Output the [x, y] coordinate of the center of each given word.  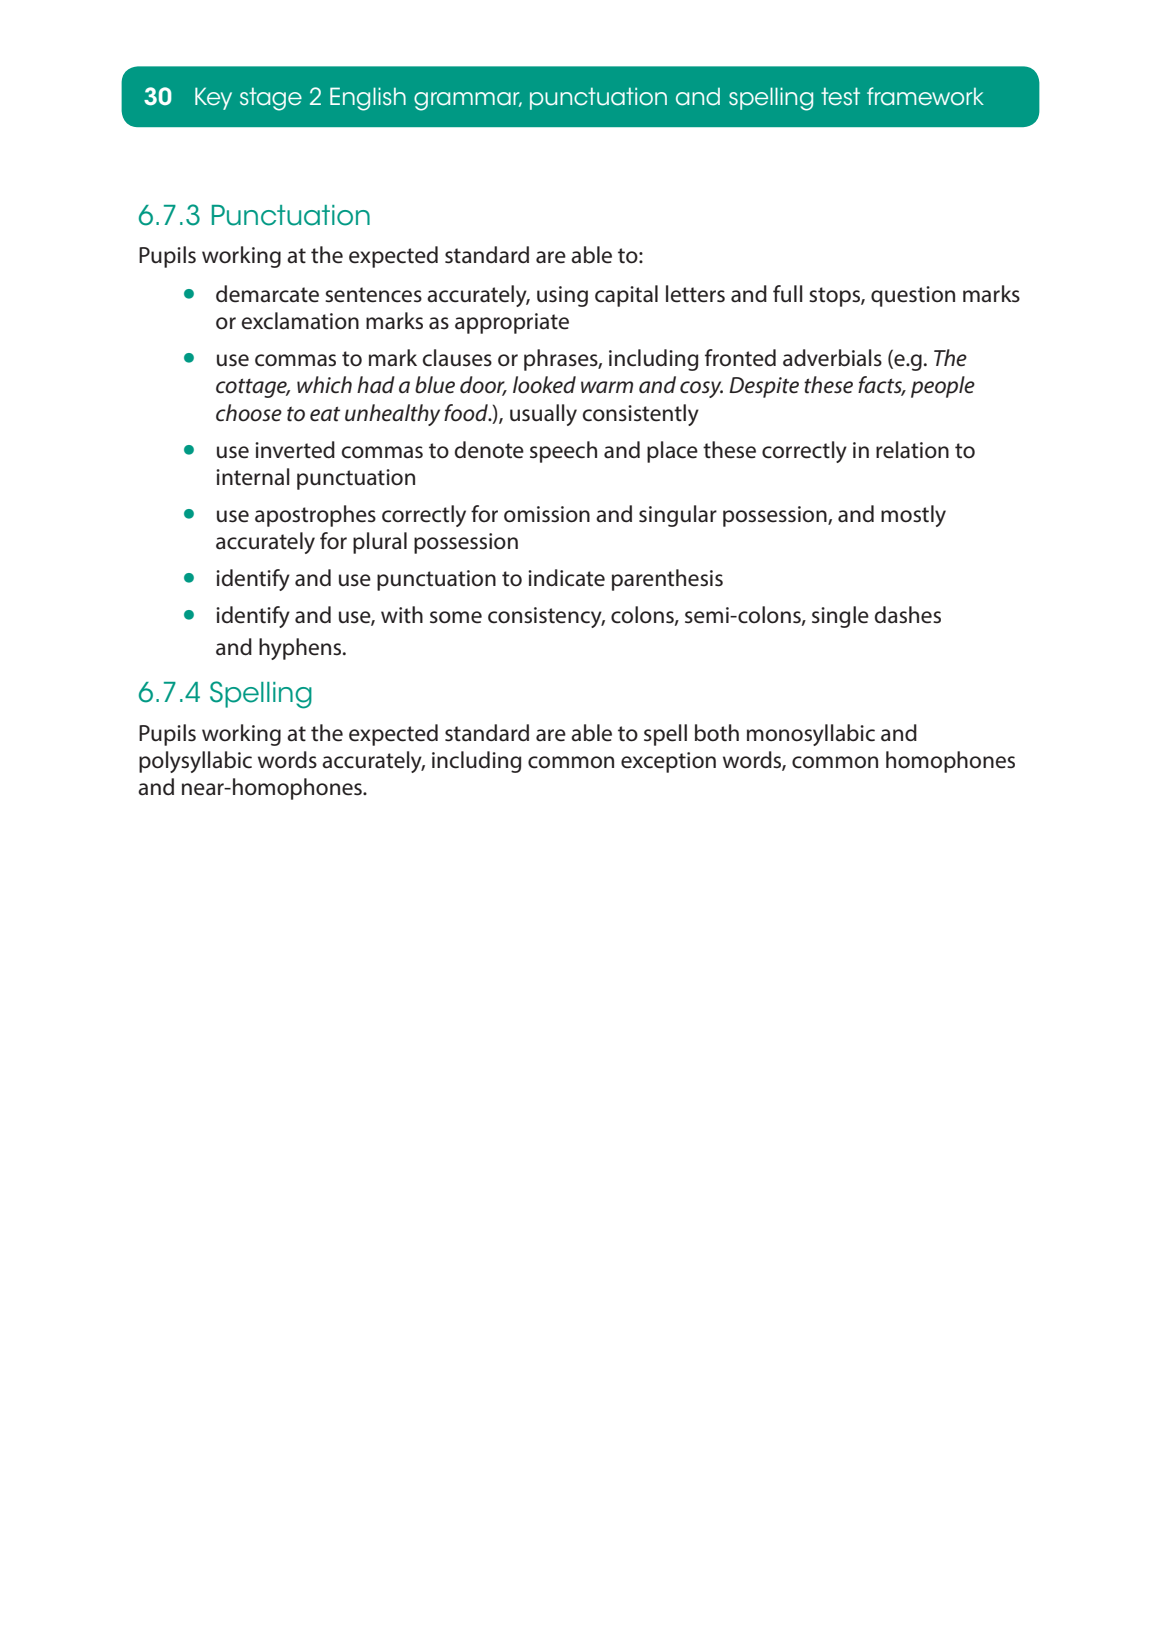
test [840, 96]
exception [668, 762]
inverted [295, 450]
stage [271, 99]
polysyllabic [195, 762]
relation [912, 450]
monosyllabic [811, 735]
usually [543, 415]
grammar [468, 101]
